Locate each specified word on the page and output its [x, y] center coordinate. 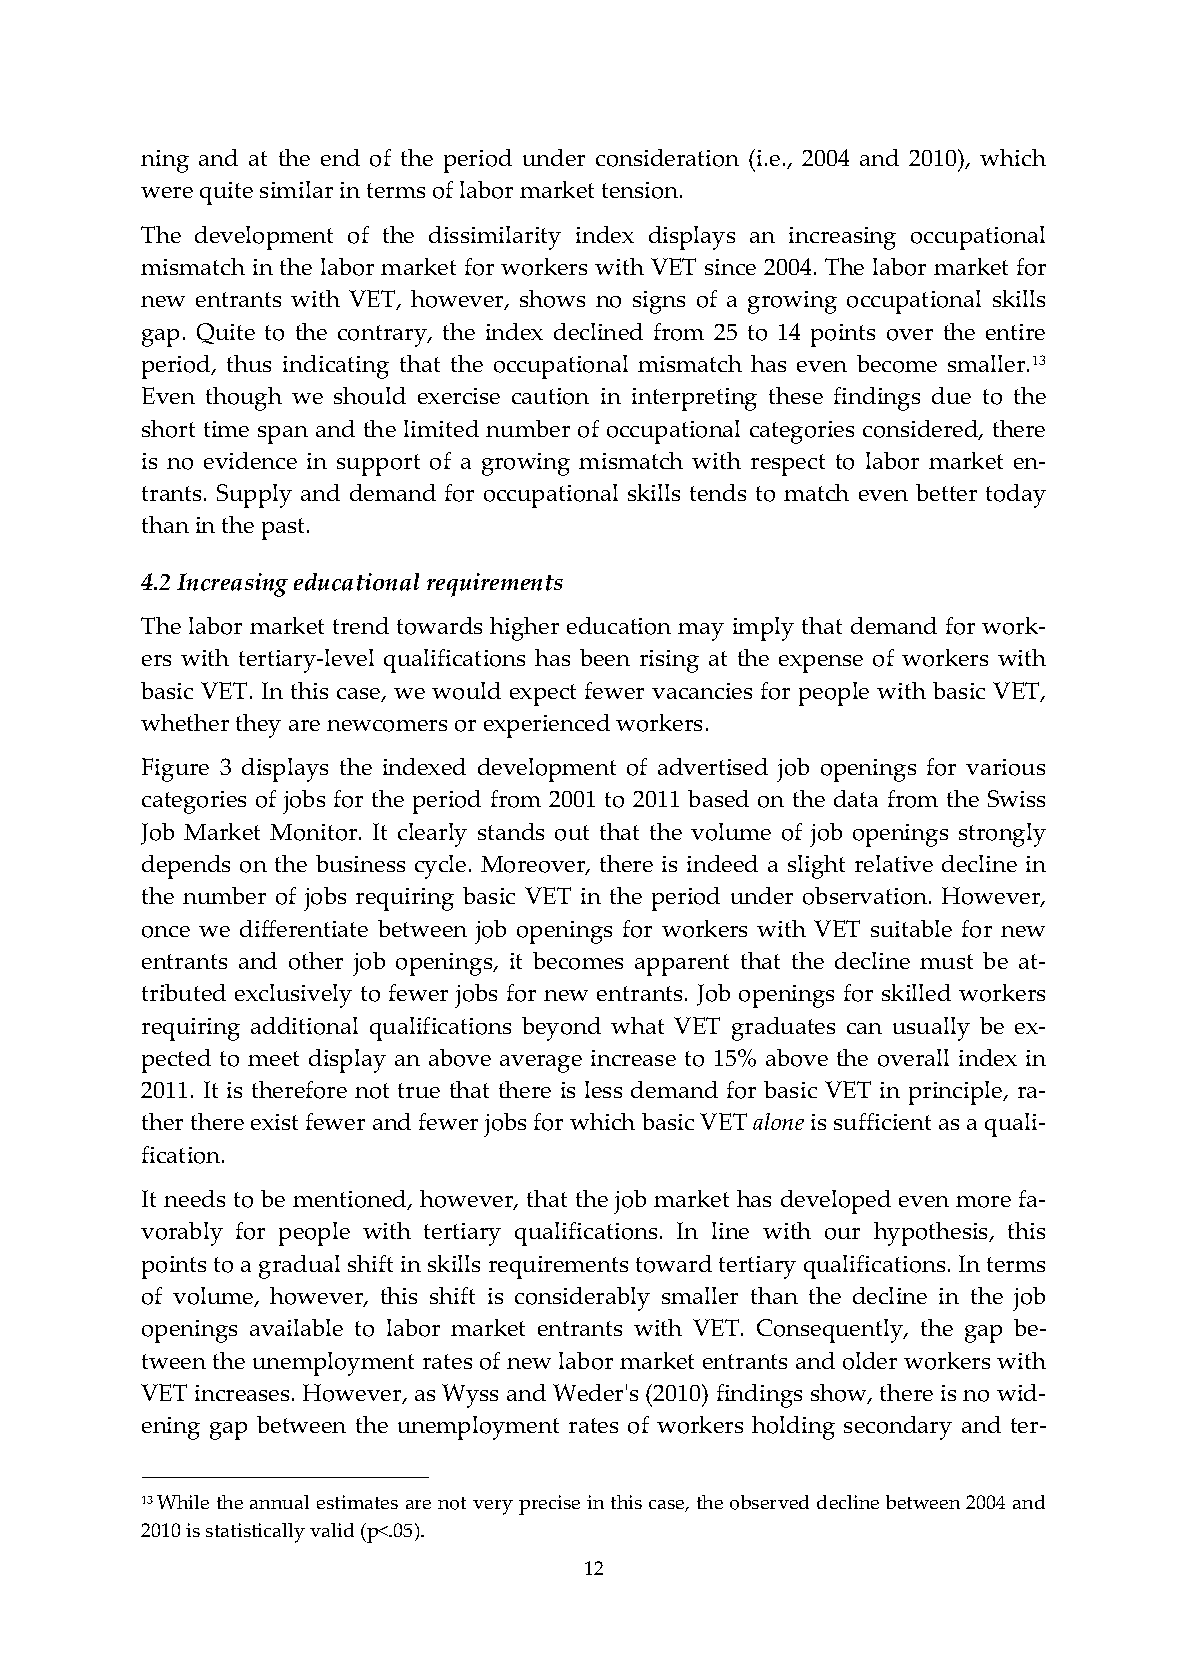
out [572, 833]
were [167, 192]
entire [1015, 332]
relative [894, 863]
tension [641, 190]
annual [279, 1502]
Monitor [315, 832]
